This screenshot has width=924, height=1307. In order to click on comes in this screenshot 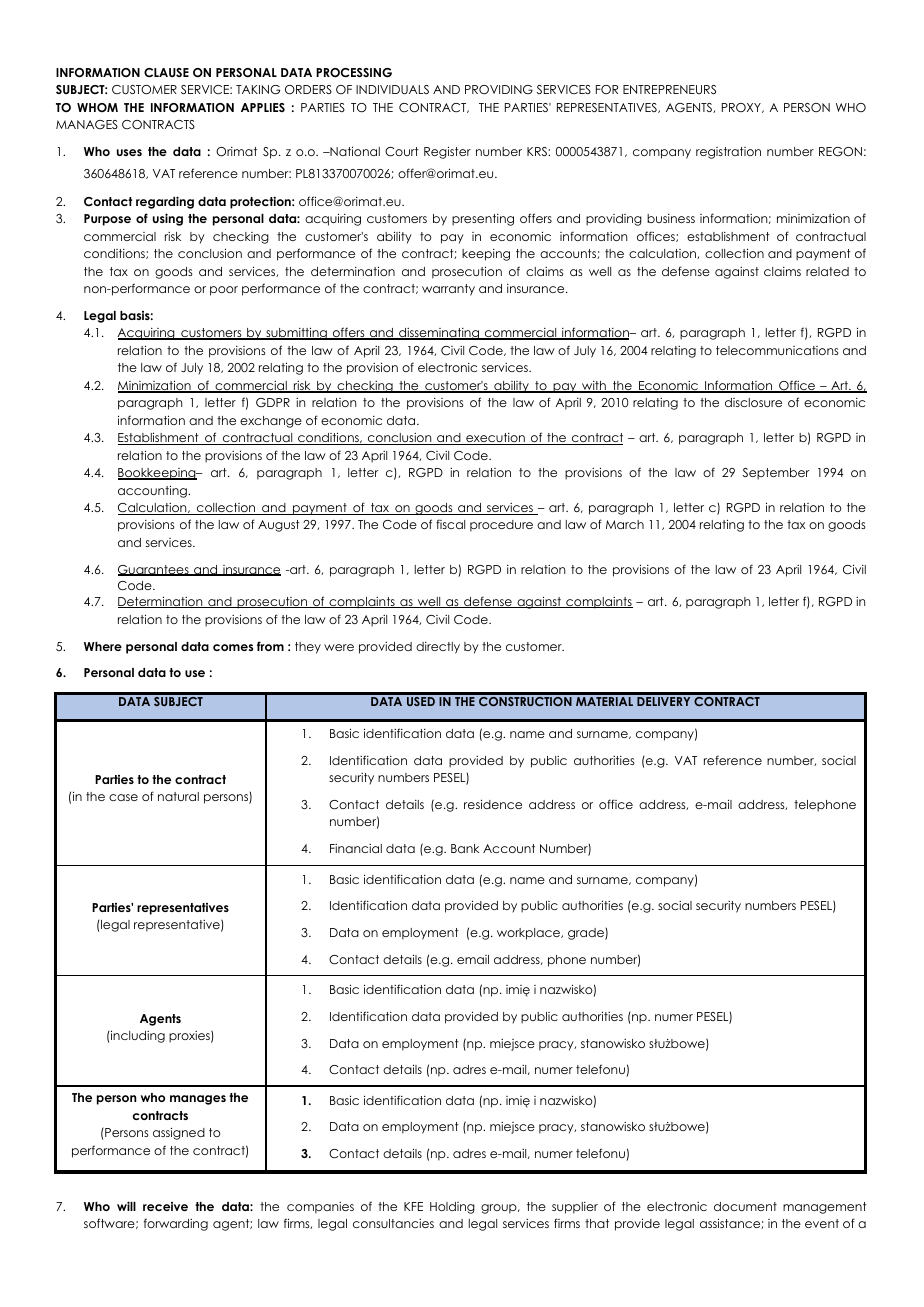, I will do `click(233, 647)`.
